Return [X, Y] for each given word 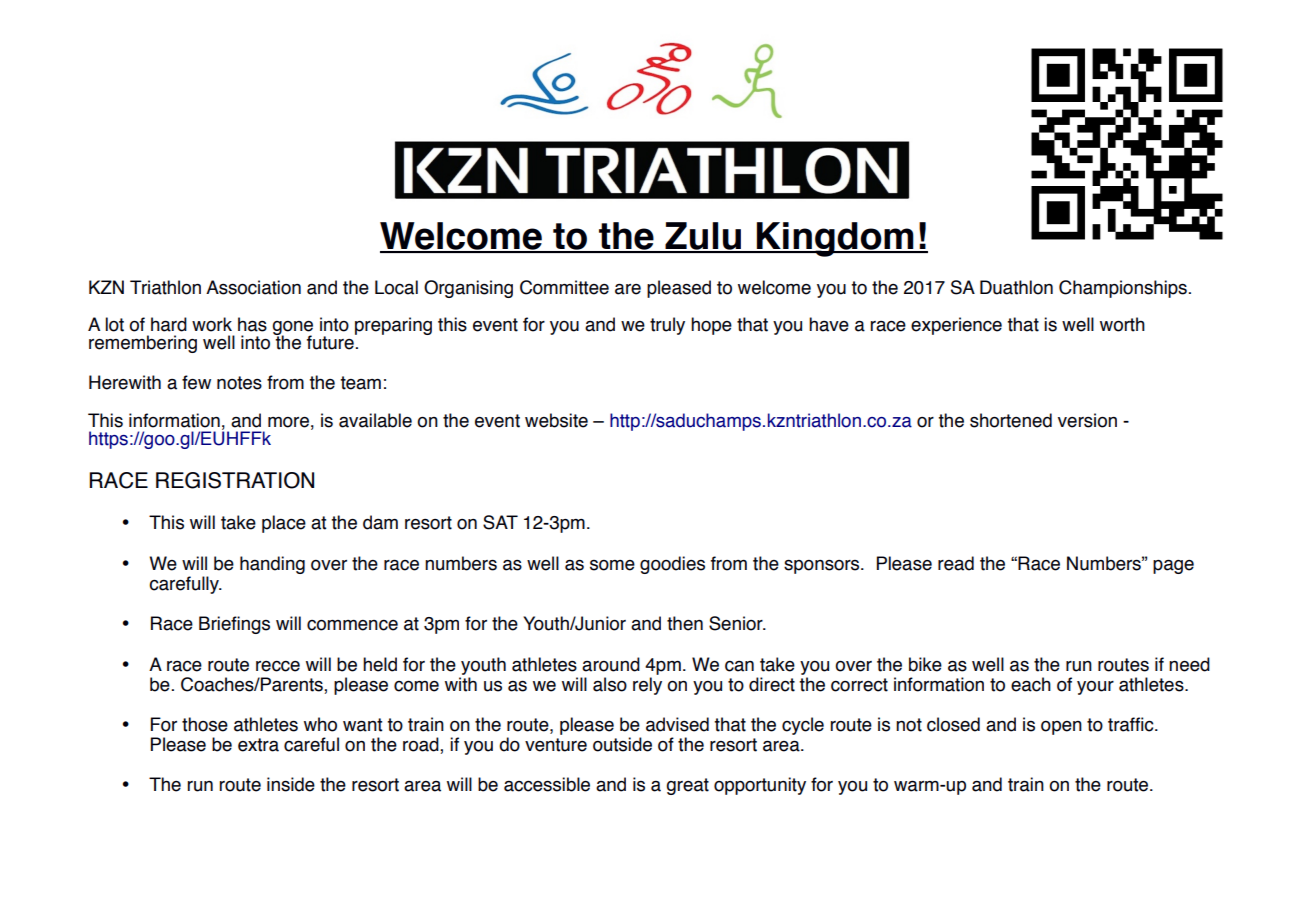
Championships [1123, 289]
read [956, 563]
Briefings [234, 625]
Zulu [703, 237]
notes [239, 383]
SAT [500, 522]
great [688, 786]
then [685, 623]
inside [291, 784]
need [1189, 664]
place [284, 524]
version [1087, 420]
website [556, 420]
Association [253, 287]
